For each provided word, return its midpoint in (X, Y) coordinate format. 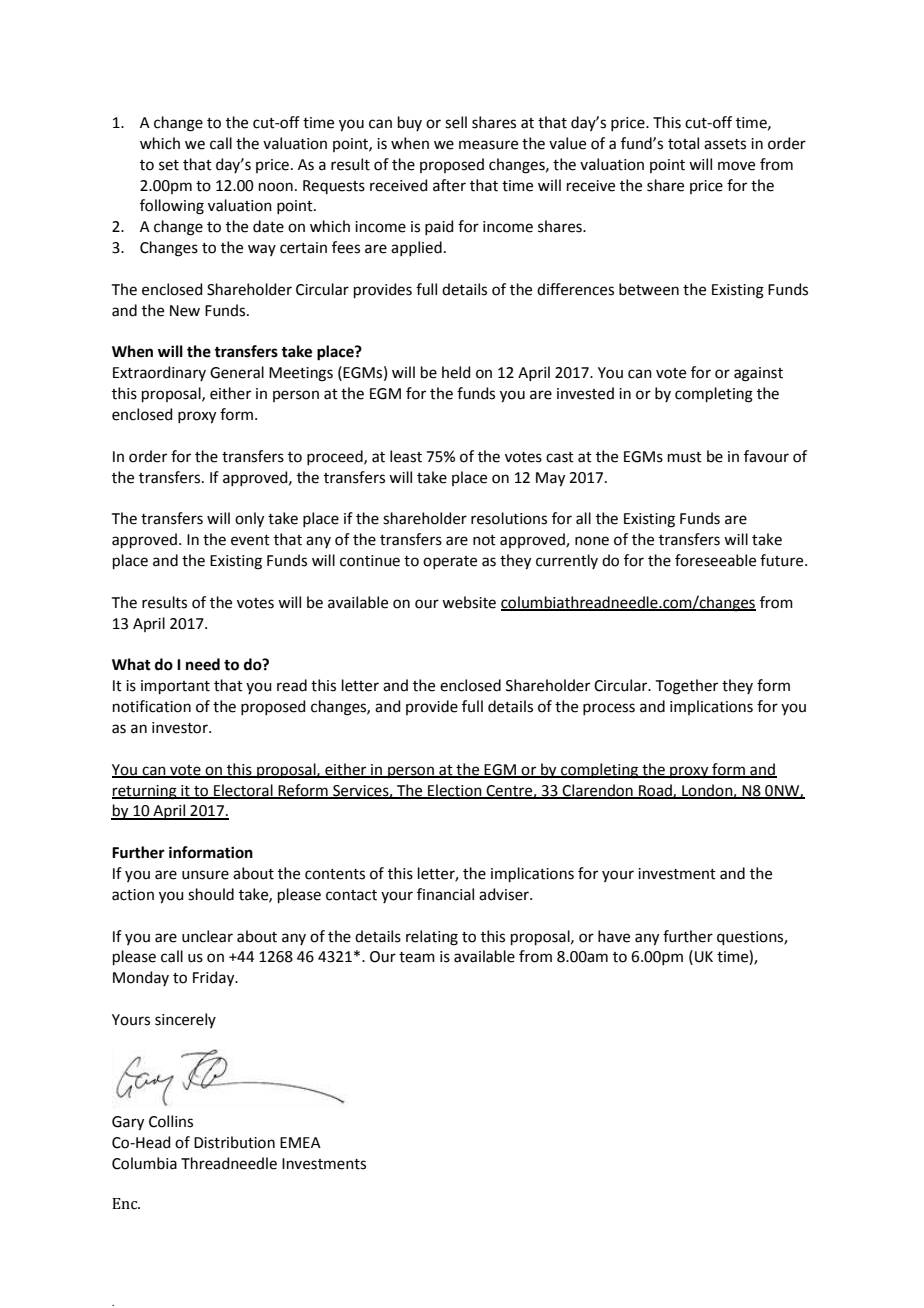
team (417, 957)
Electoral (243, 791)
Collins (171, 1121)
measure (488, 145)
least (406, 456)
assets (725, 144)
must (685, 457)
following (172, 207)
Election (455, 791)
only (249, 520)
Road (655, 791)
